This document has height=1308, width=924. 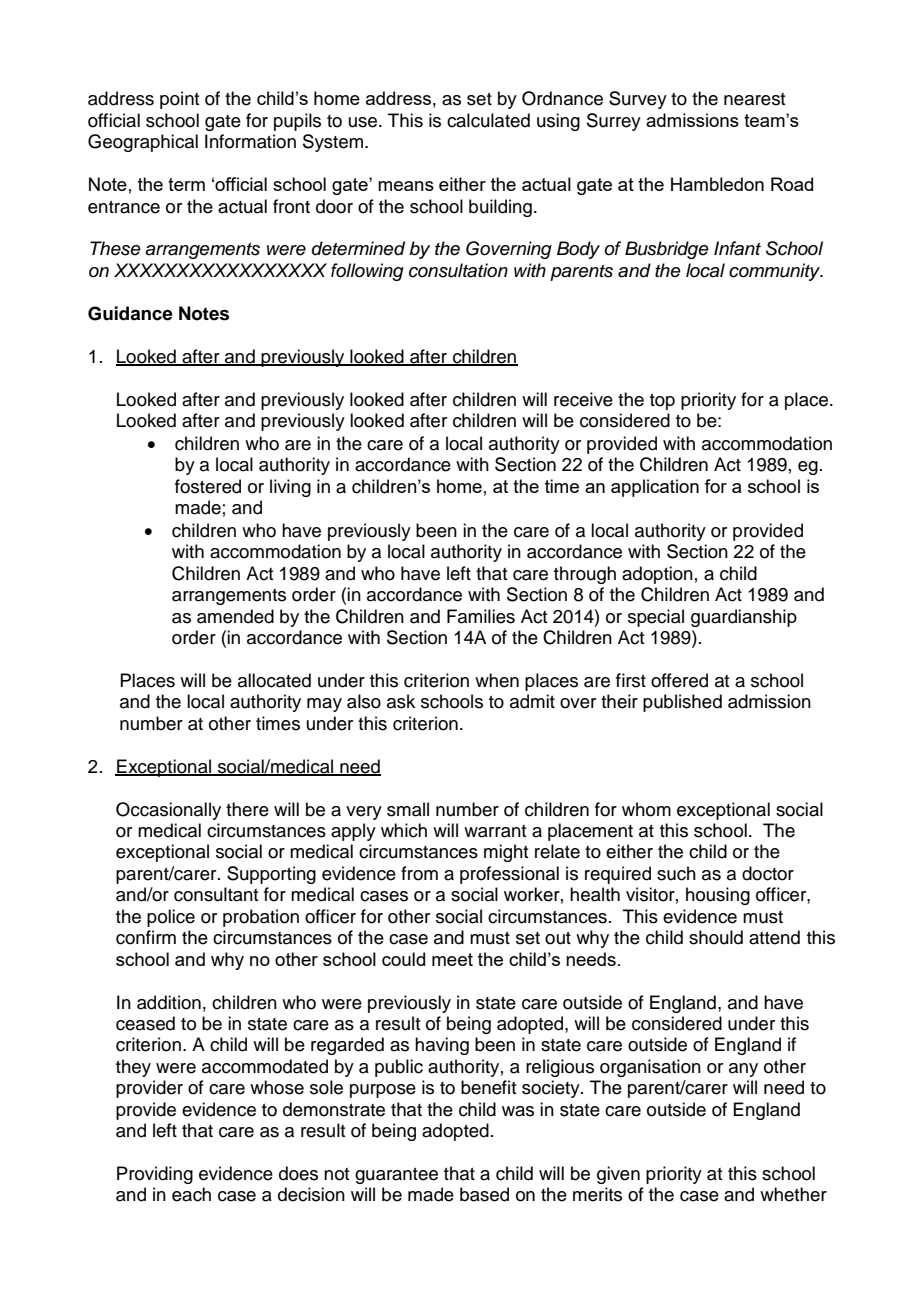 I want to click on nearest, so click(x=754, y=99).
